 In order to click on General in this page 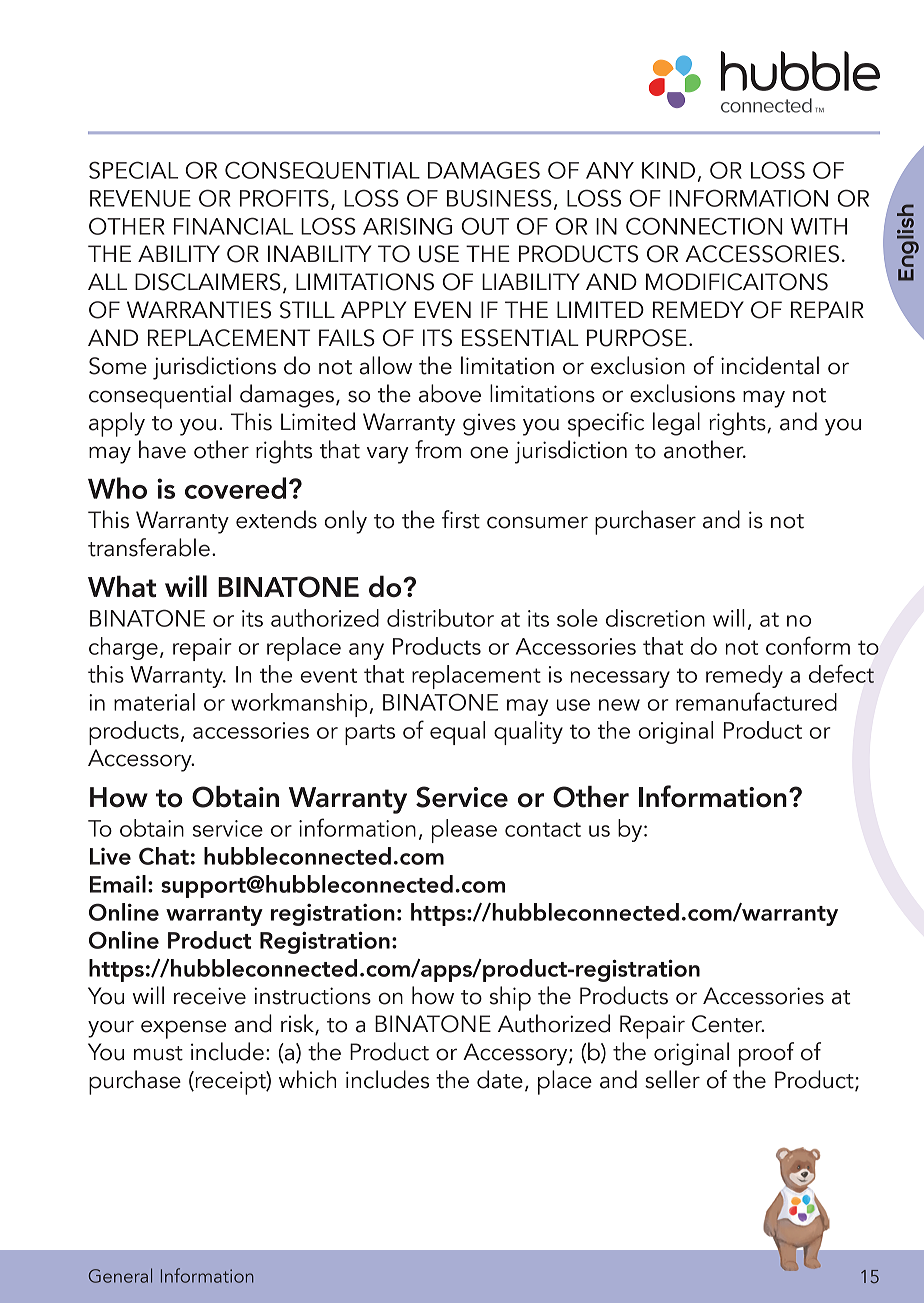, I will do `click(120, 1275)`.
